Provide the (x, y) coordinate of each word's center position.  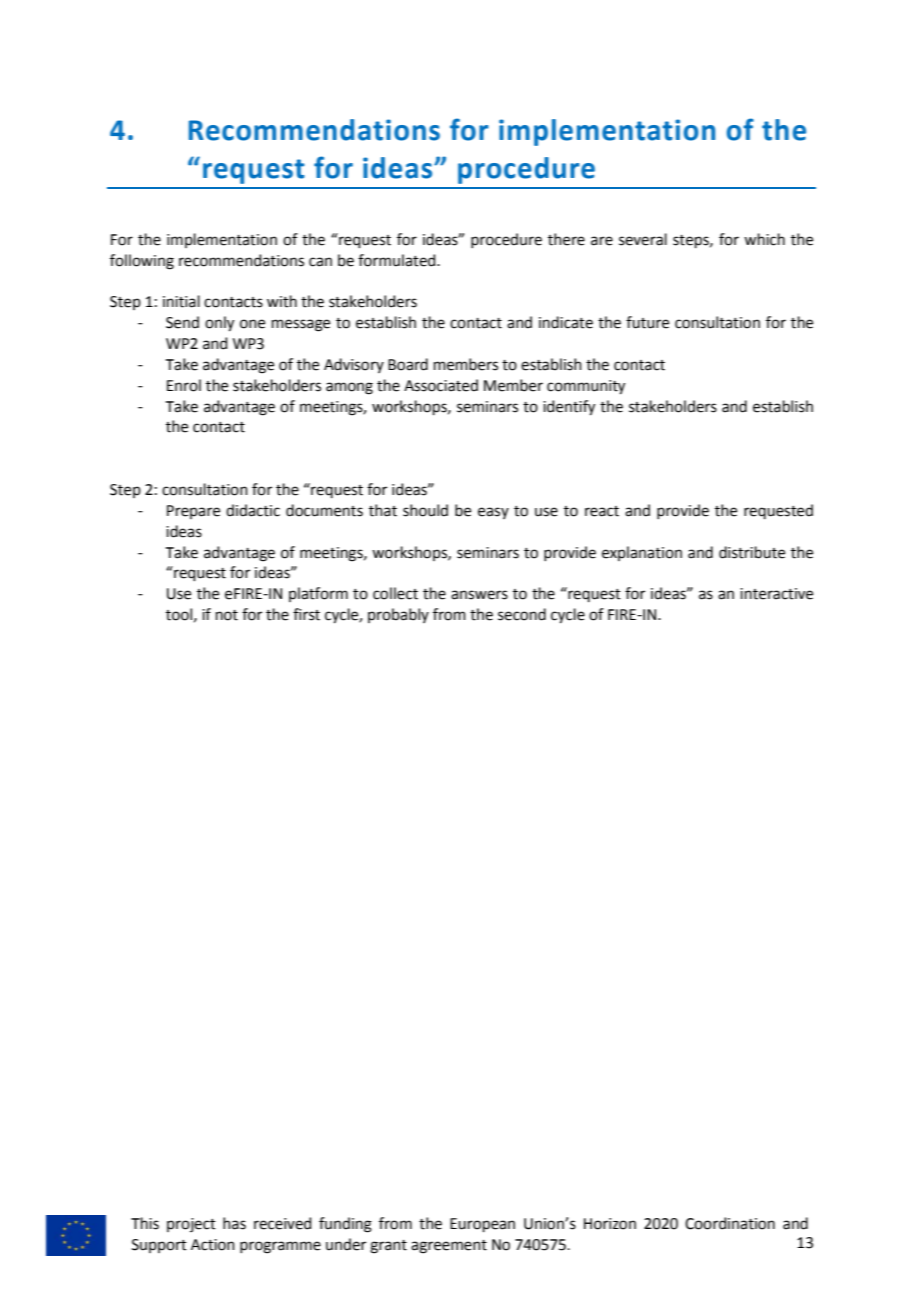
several (643, 239)
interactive (776, 594)
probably (398, 615)
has (234, 1223)
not (227, 615)
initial (181, 301)
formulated (398, 260)
